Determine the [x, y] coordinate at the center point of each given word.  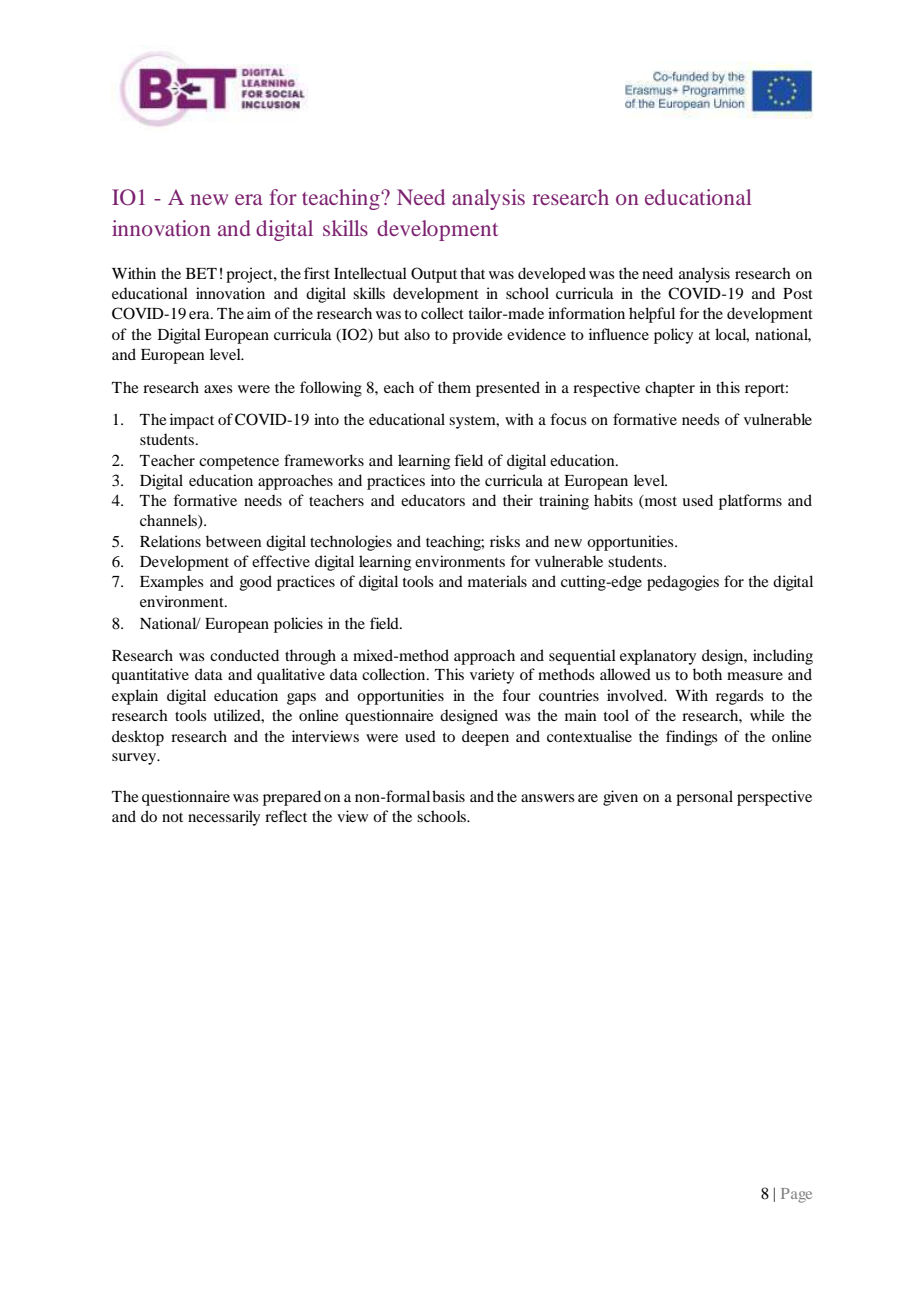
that [473, 273]
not [172, 817]
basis [448, 796]
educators [433, 500]
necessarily [224, 818]
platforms [750, 502]
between [233, 541]
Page [796, 1195]
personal [704, 798]
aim [259, 313]
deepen [485, 738]
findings [692, 738]
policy [673, 336]
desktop [138, 738]
